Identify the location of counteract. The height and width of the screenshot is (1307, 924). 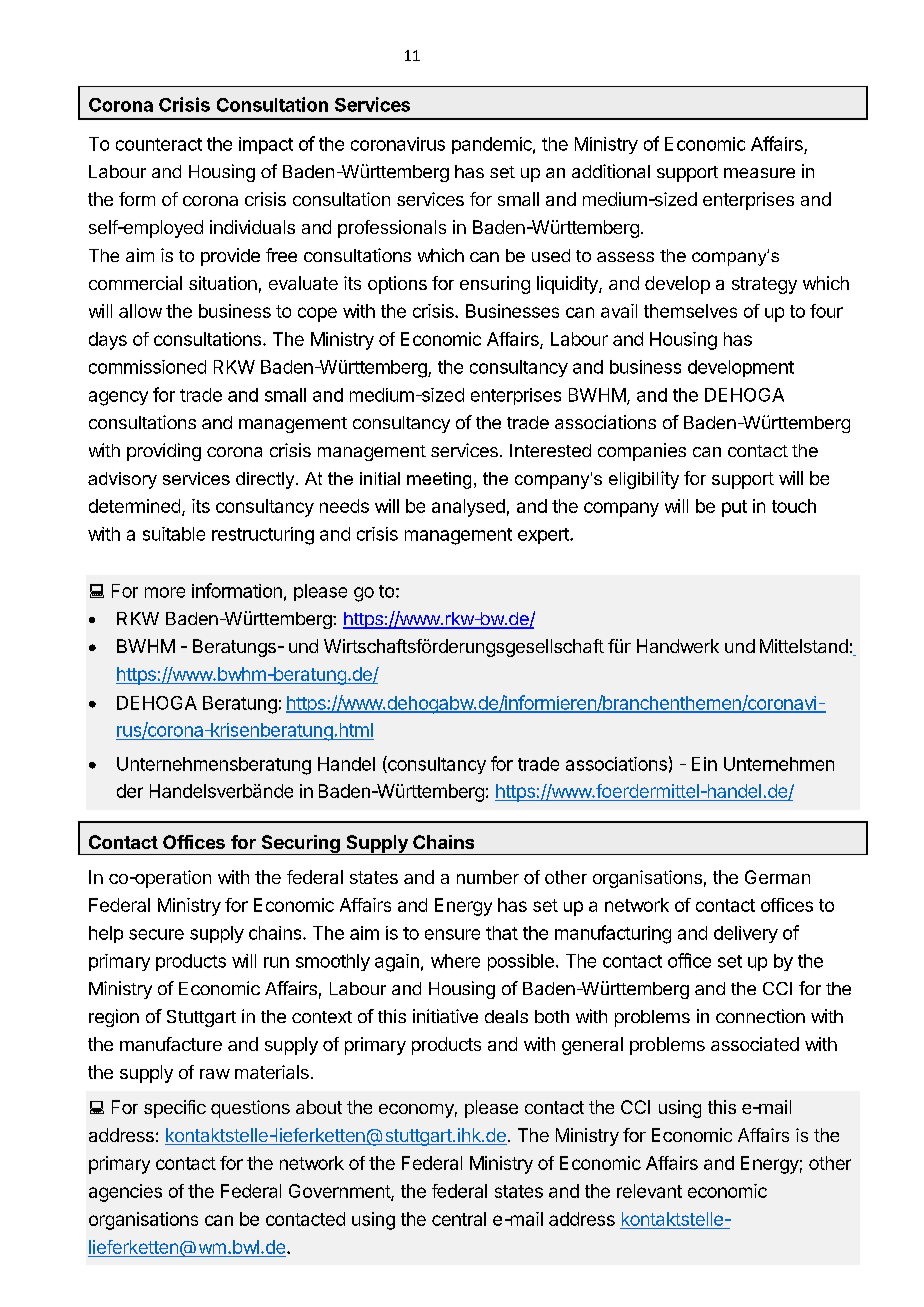
(159, 144).
